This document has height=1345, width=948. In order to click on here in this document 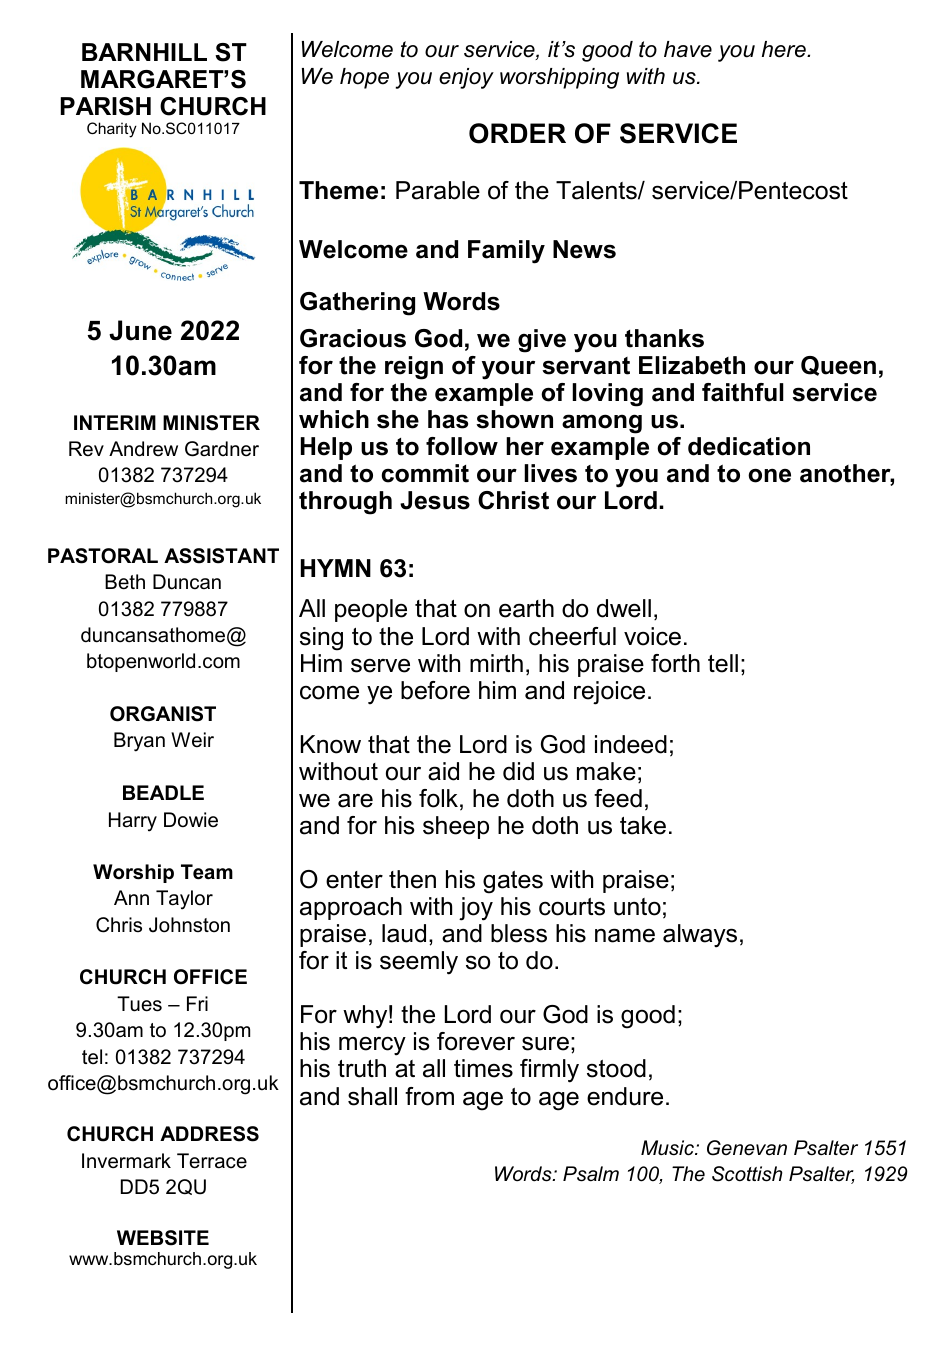, I will do `click(785, 49)`.
